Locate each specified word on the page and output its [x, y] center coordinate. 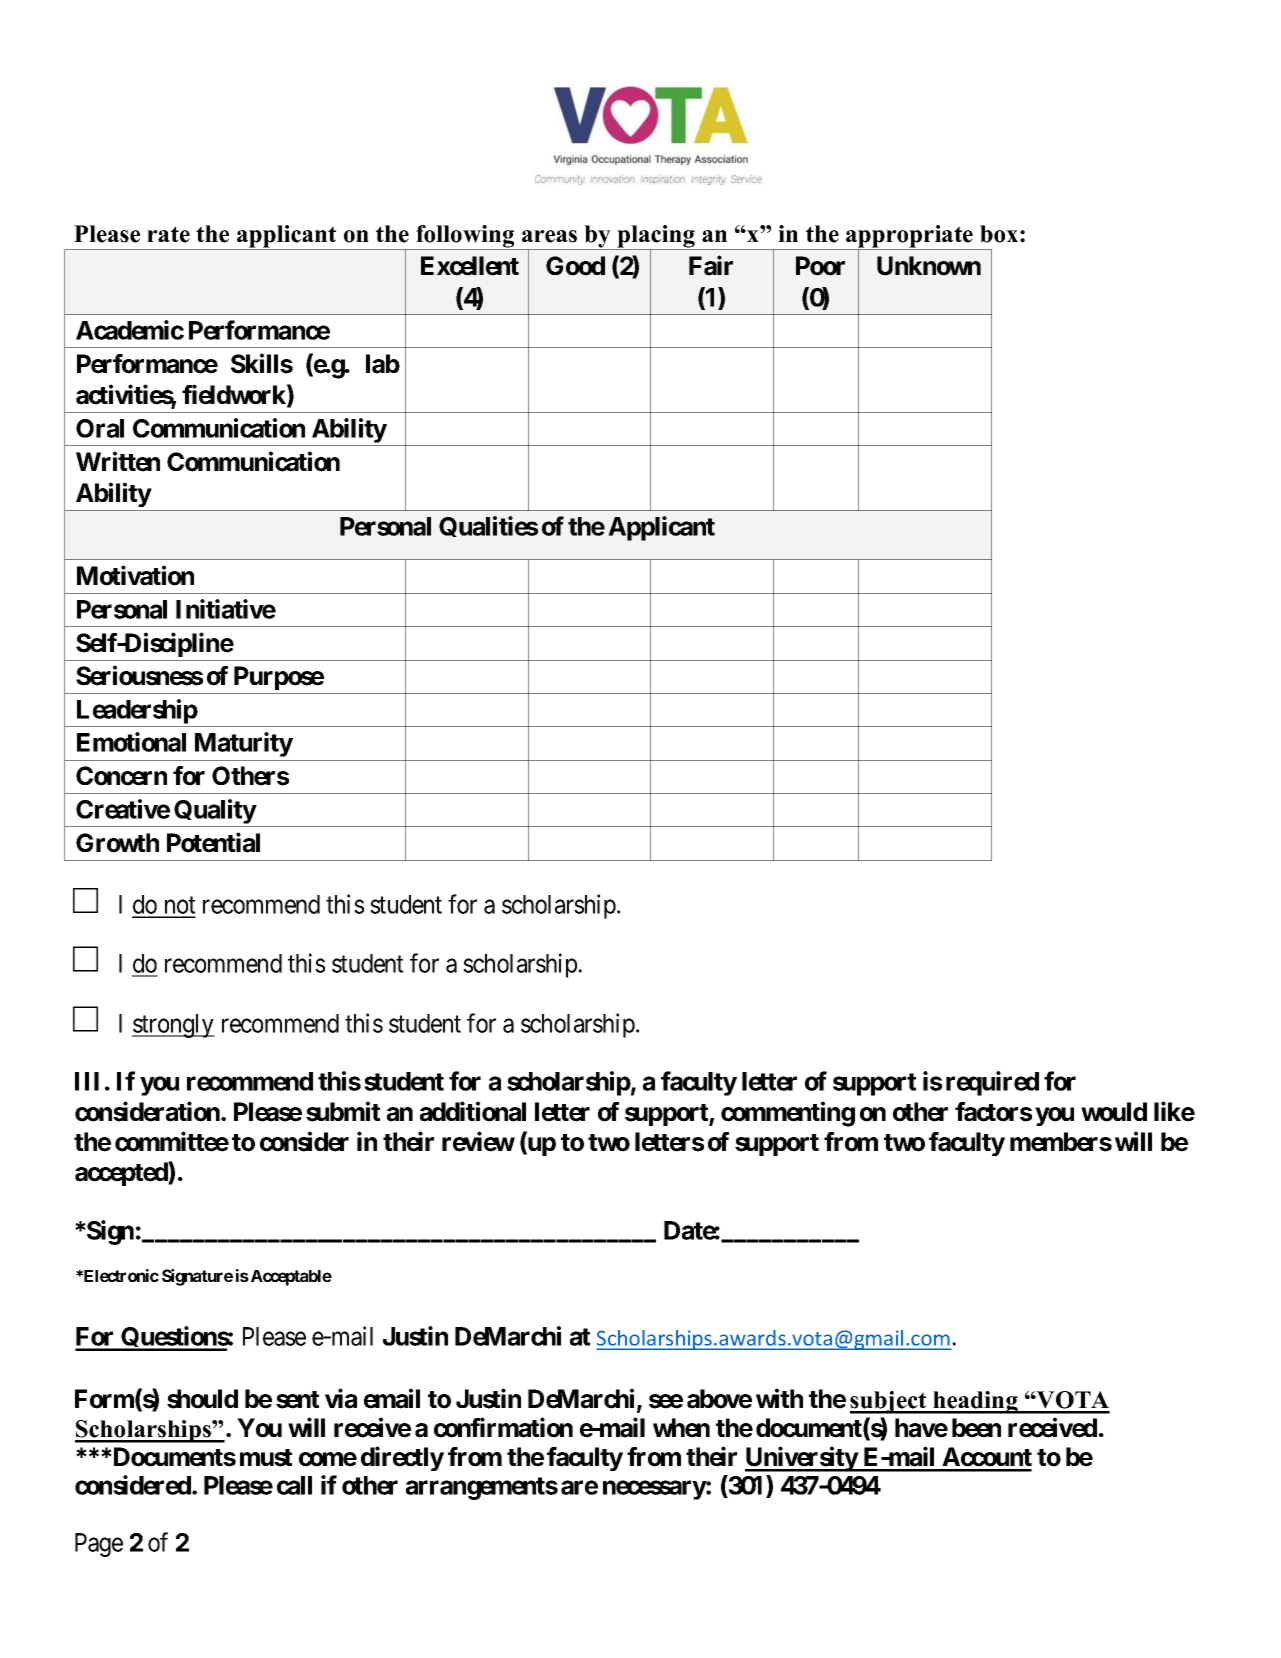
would [1114, 1112]
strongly [173, 1026]
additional [473, 1111]
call [294, 1485]
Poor [820, 266]
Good [575, 266]
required [992, 1083]
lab [383, 364]
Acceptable [290, 1278]
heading [975, 1402]
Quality [215, 811]
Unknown [929, 266]
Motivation [135, 575]
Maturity [244, 744]
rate [168, 234]
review [478, 1141]
